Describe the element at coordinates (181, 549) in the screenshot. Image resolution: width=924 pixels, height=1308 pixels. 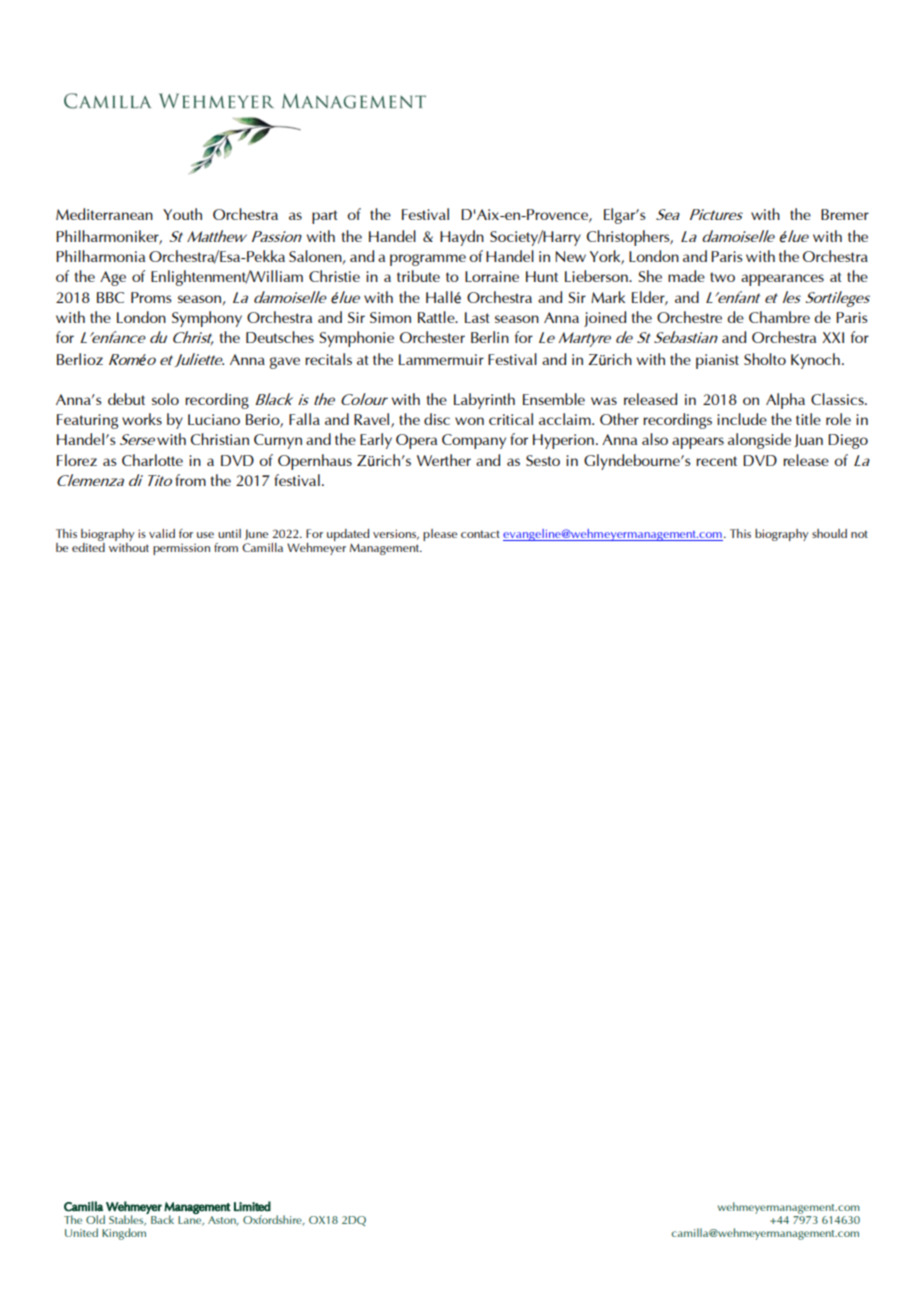
I see `permission` at that location.
